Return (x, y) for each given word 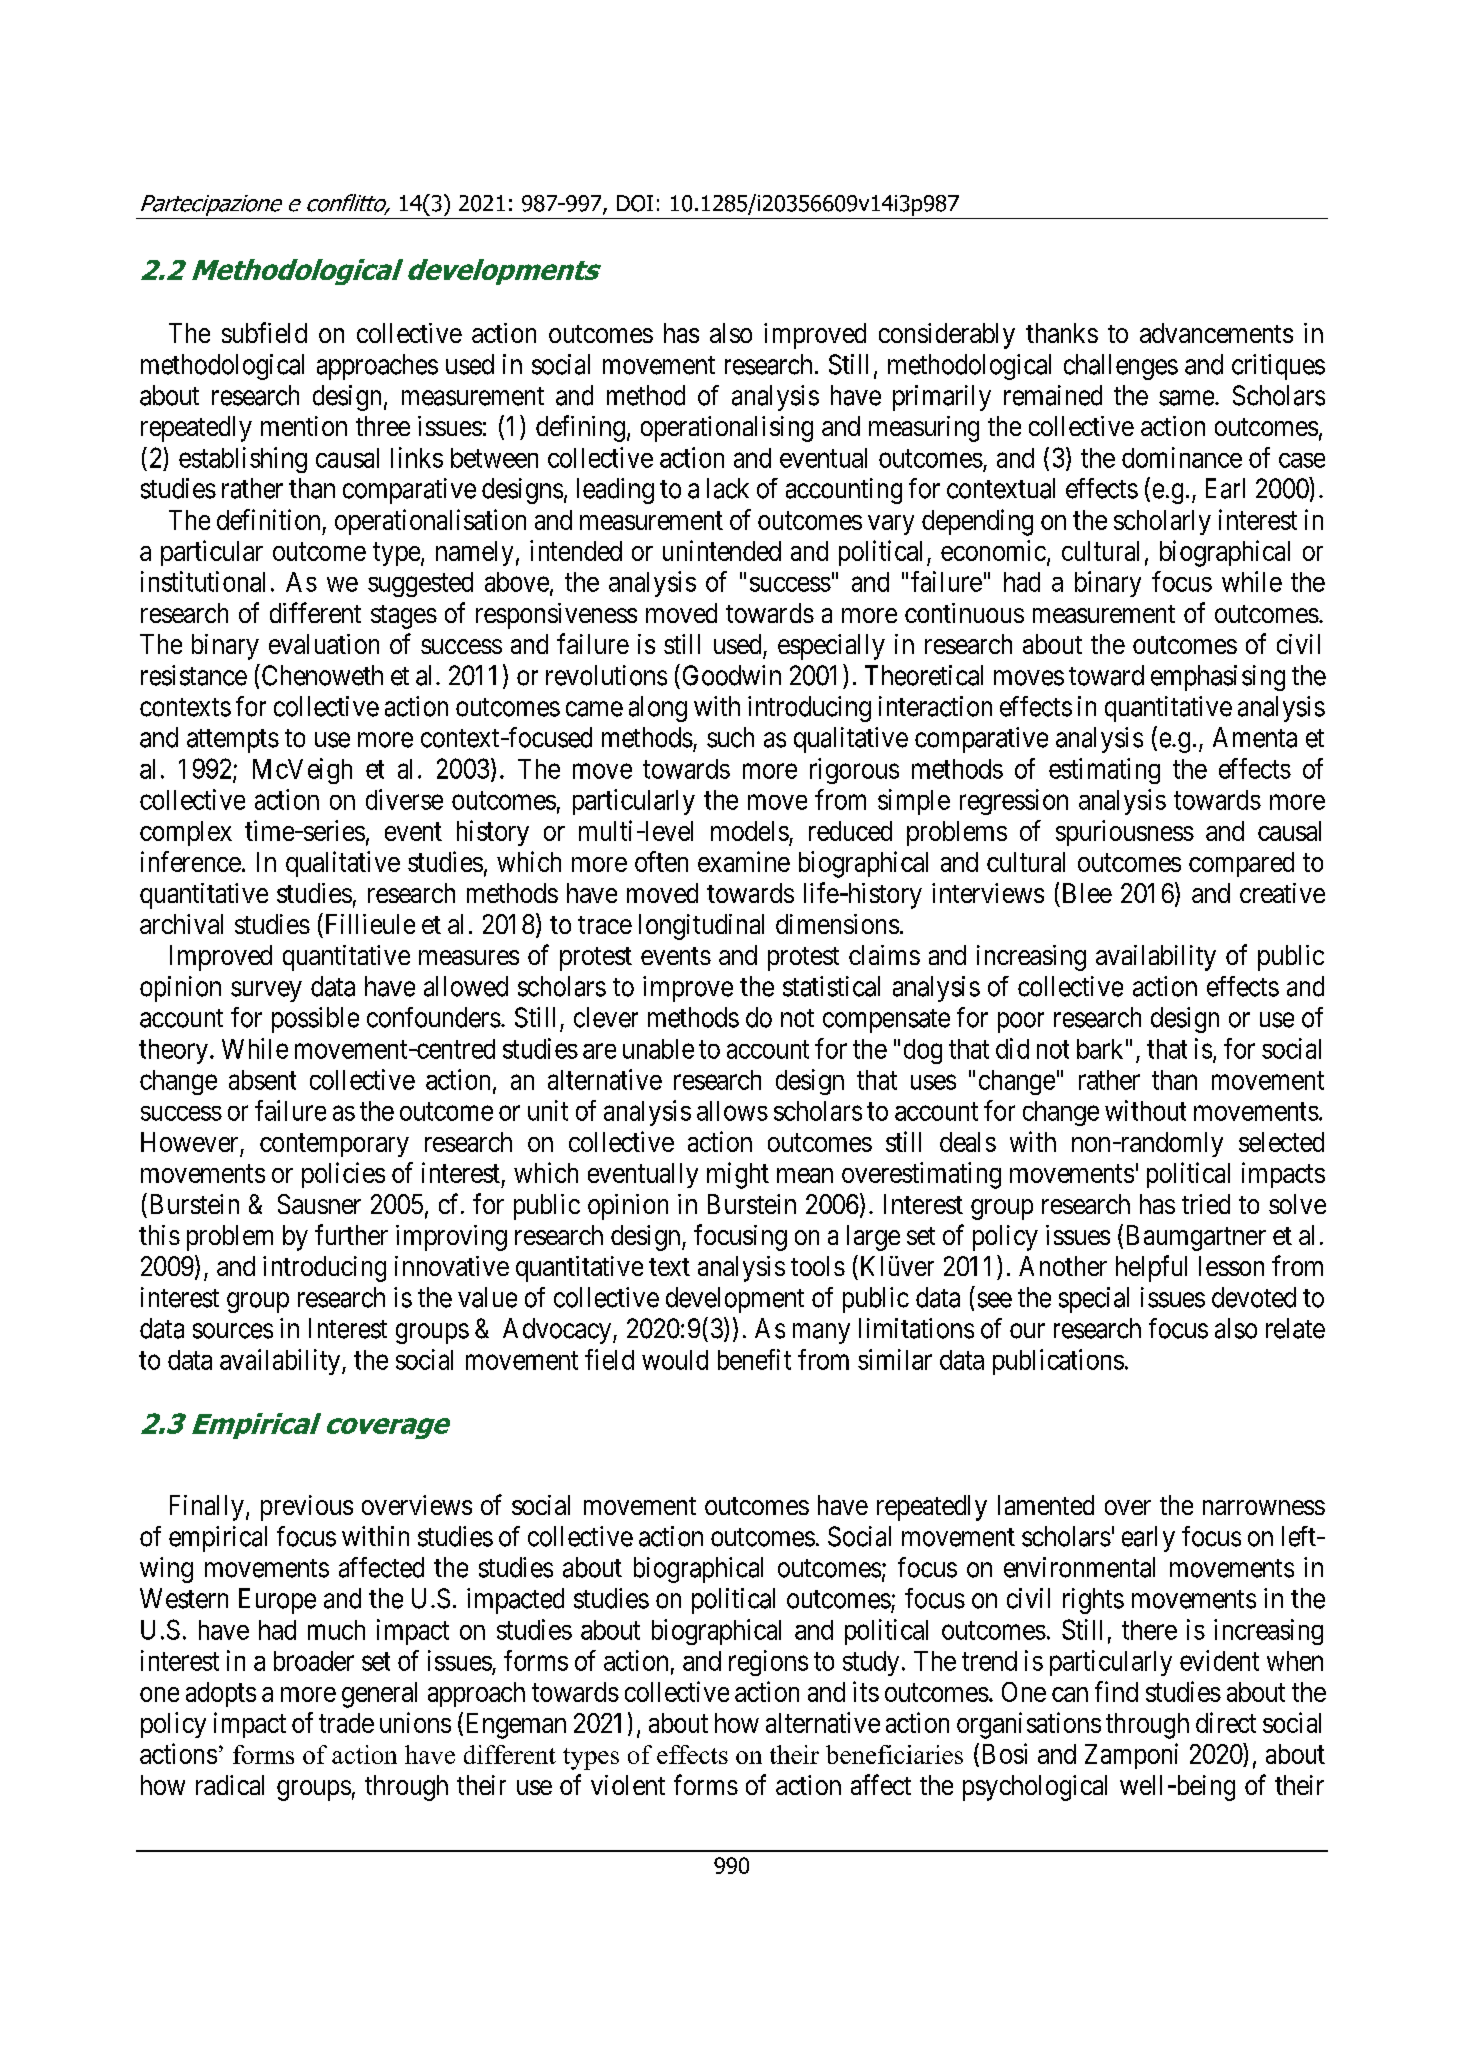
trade (346, 1723)
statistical (831, 986)
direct (1226, 1722)
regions (768, 1663)
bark (1100, 1049)
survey (266, 991)
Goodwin (732, 675)
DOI (635, 203)
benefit (754, 1359)
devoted (1254, 1297)
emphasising (1218, 678)
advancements (1216, 333)
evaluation (324, 644)
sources (233, 1331)
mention (304, 426)
